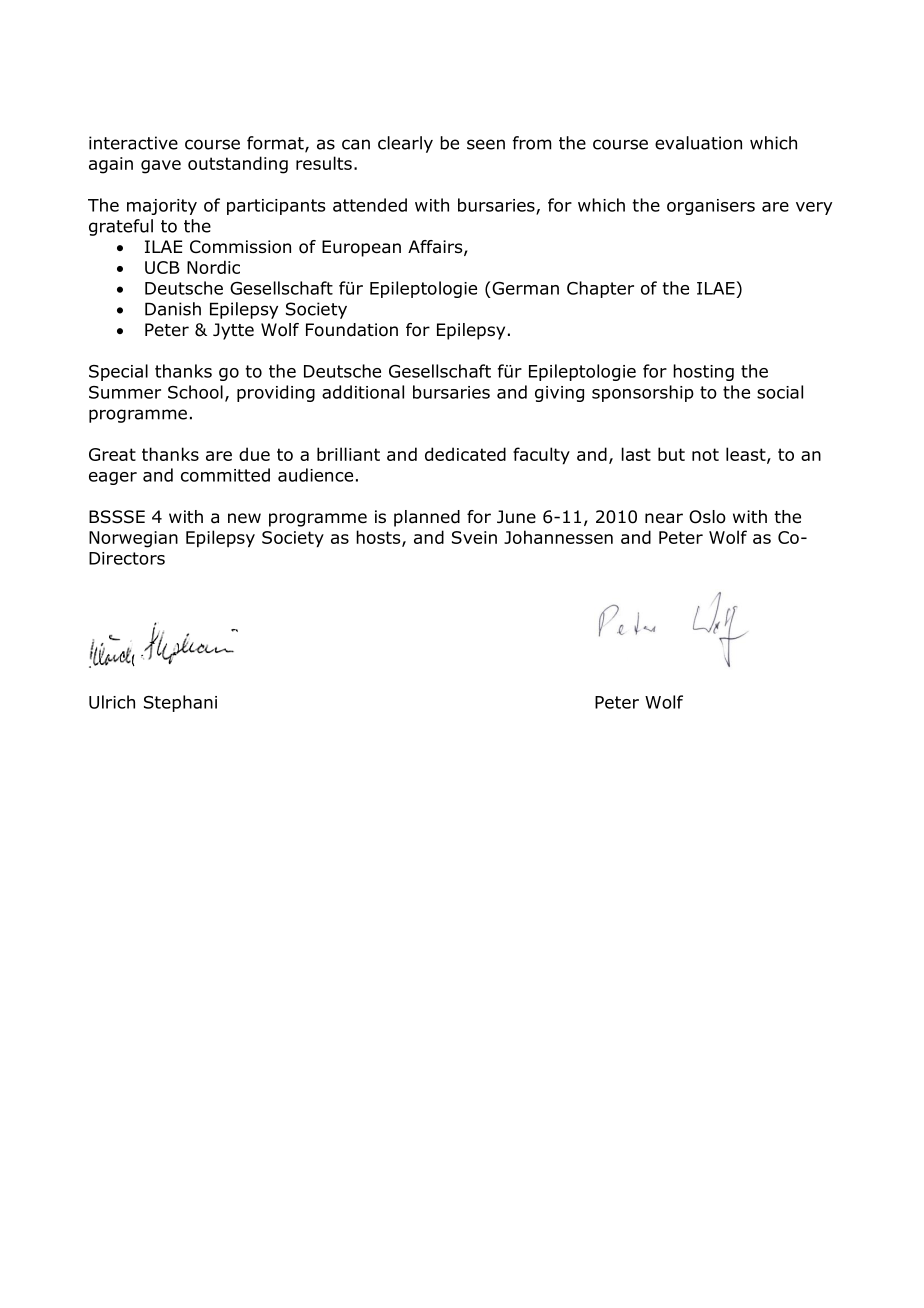 The image size is (924, 1308). I want to click on hosting, so click(703, 372).
